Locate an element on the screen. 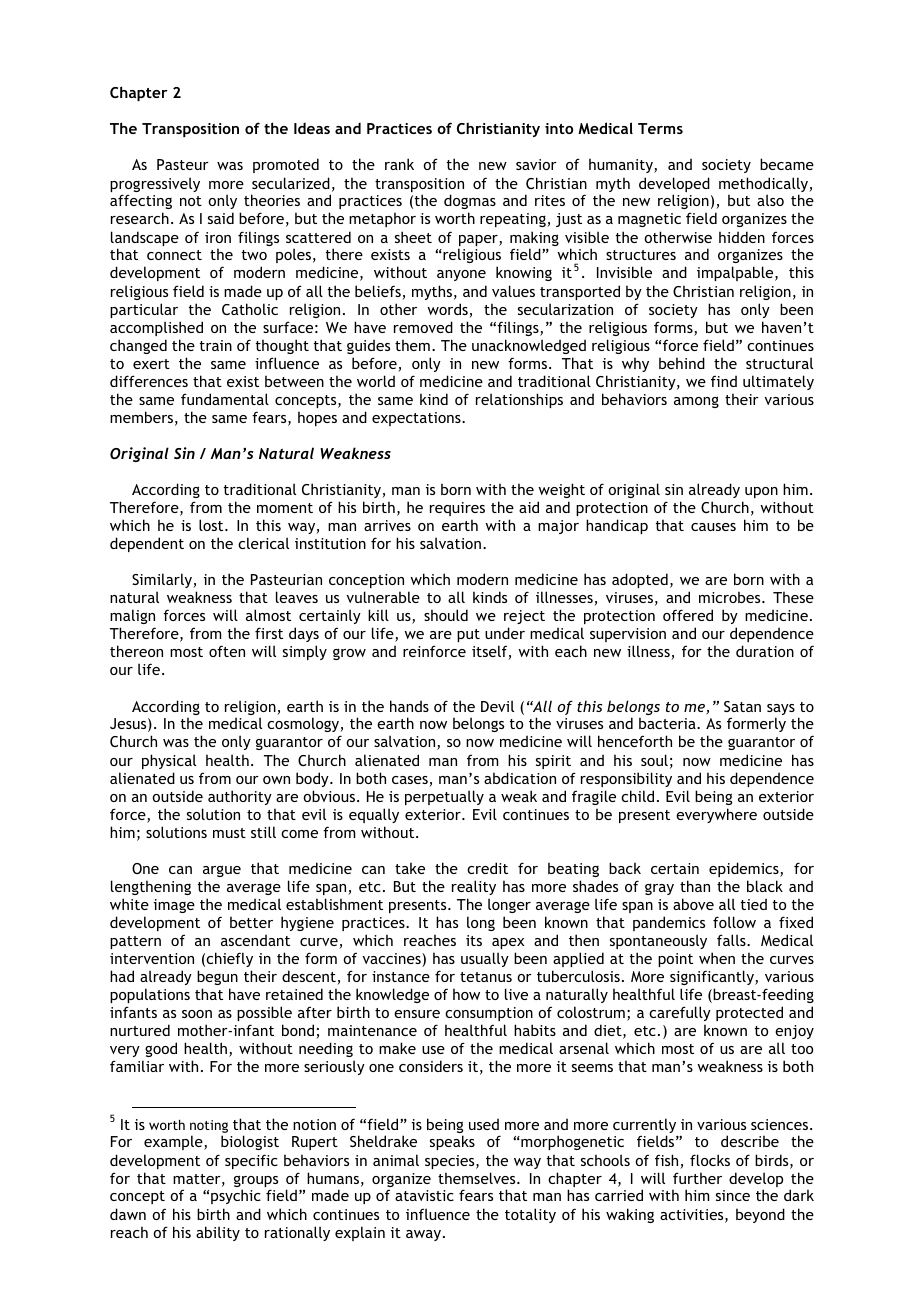 This screenshot has height=1308, width=924. put is located at coordinates (468, 635).
